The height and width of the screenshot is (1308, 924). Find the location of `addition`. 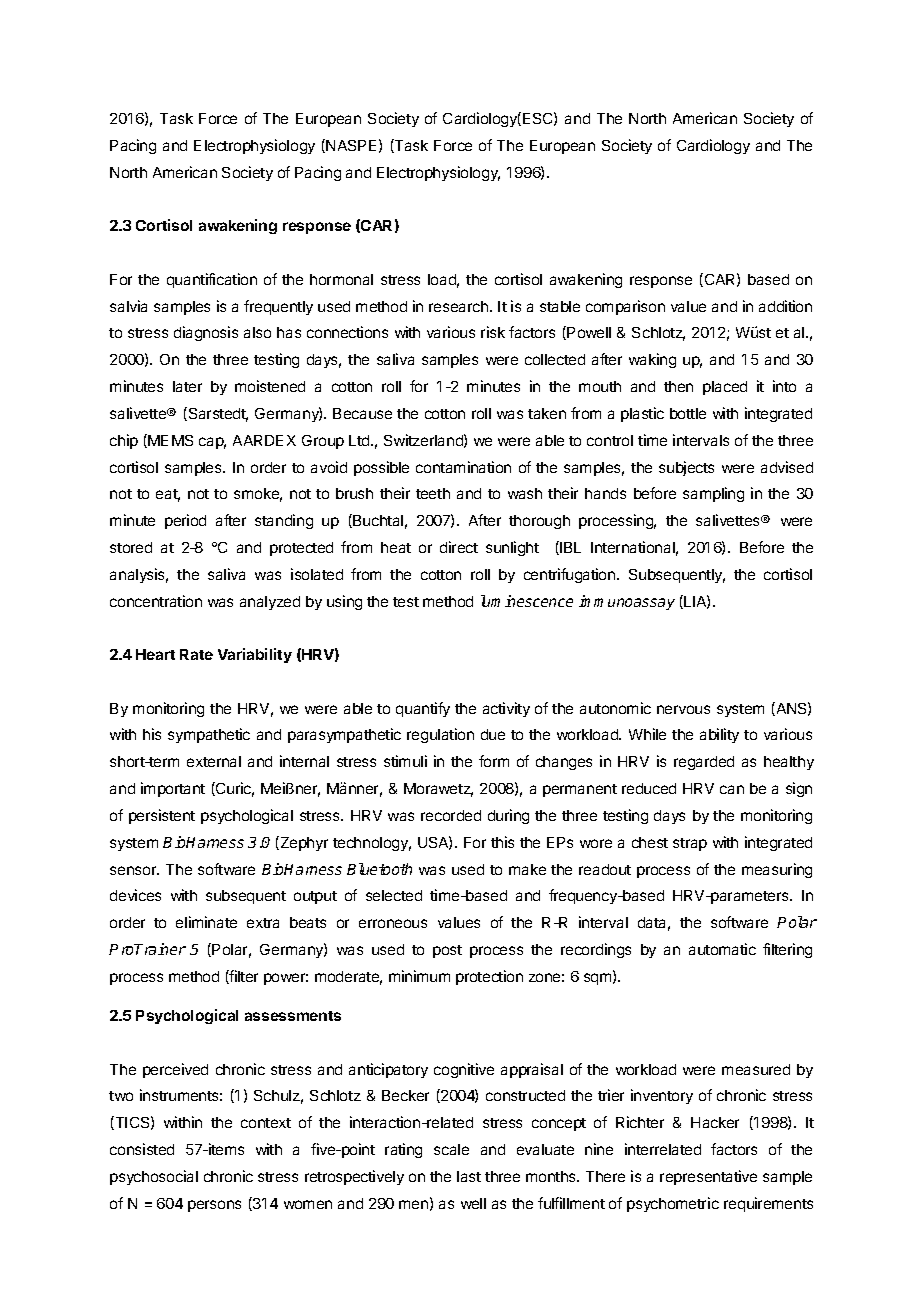

addition is located at coordinates (785, 306).
